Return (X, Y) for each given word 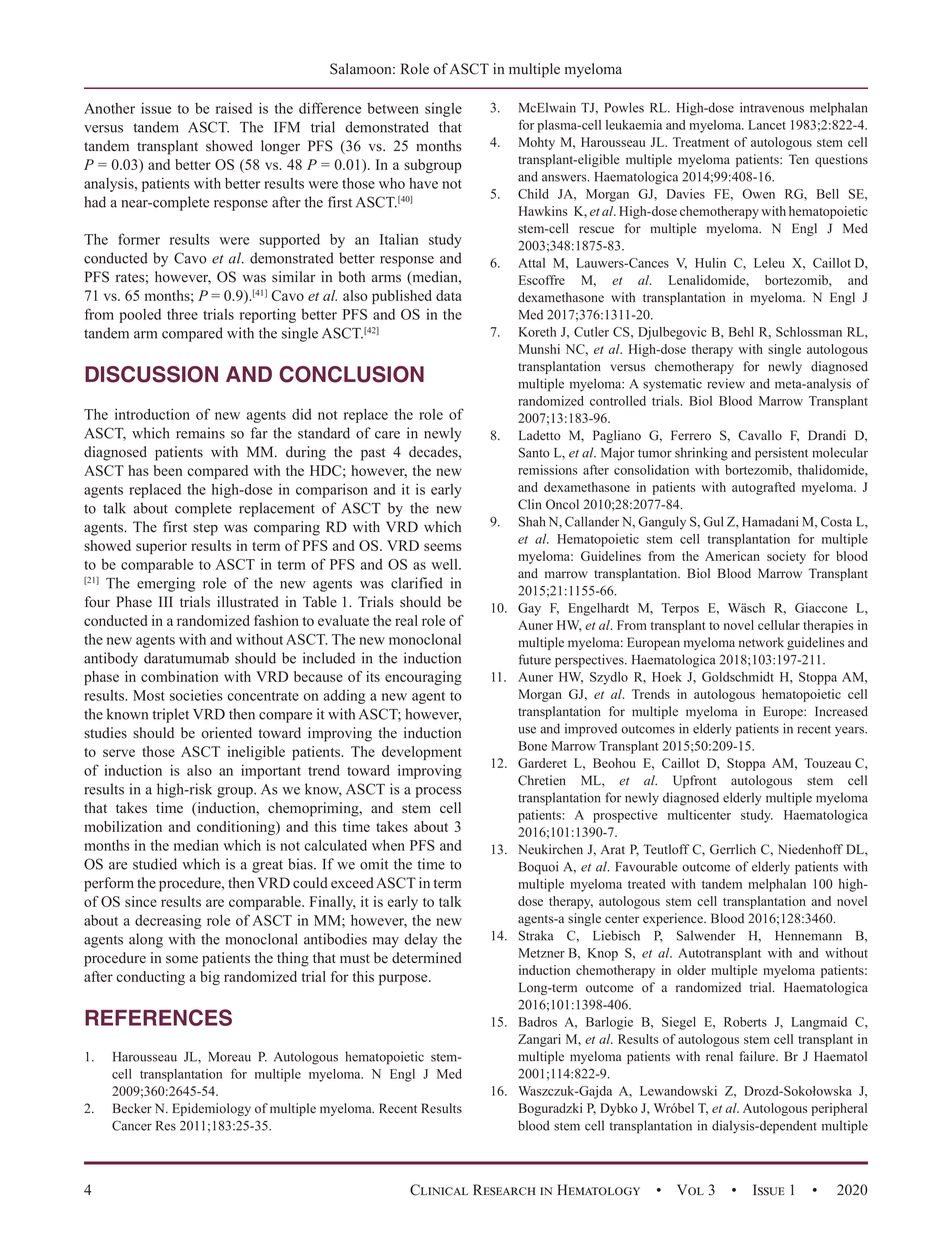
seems (443, 547)
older (691, 970)
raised (234, 108)
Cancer (132, 1125)
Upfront (694, 781)
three (182, 314)
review (726, 383)
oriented (226, 733)
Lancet (767, 125)
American (732, 556)
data (449, 295)
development (422, 753)
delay (421, 940)
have (423, 183)
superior (161, 547)
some (182, 959)
